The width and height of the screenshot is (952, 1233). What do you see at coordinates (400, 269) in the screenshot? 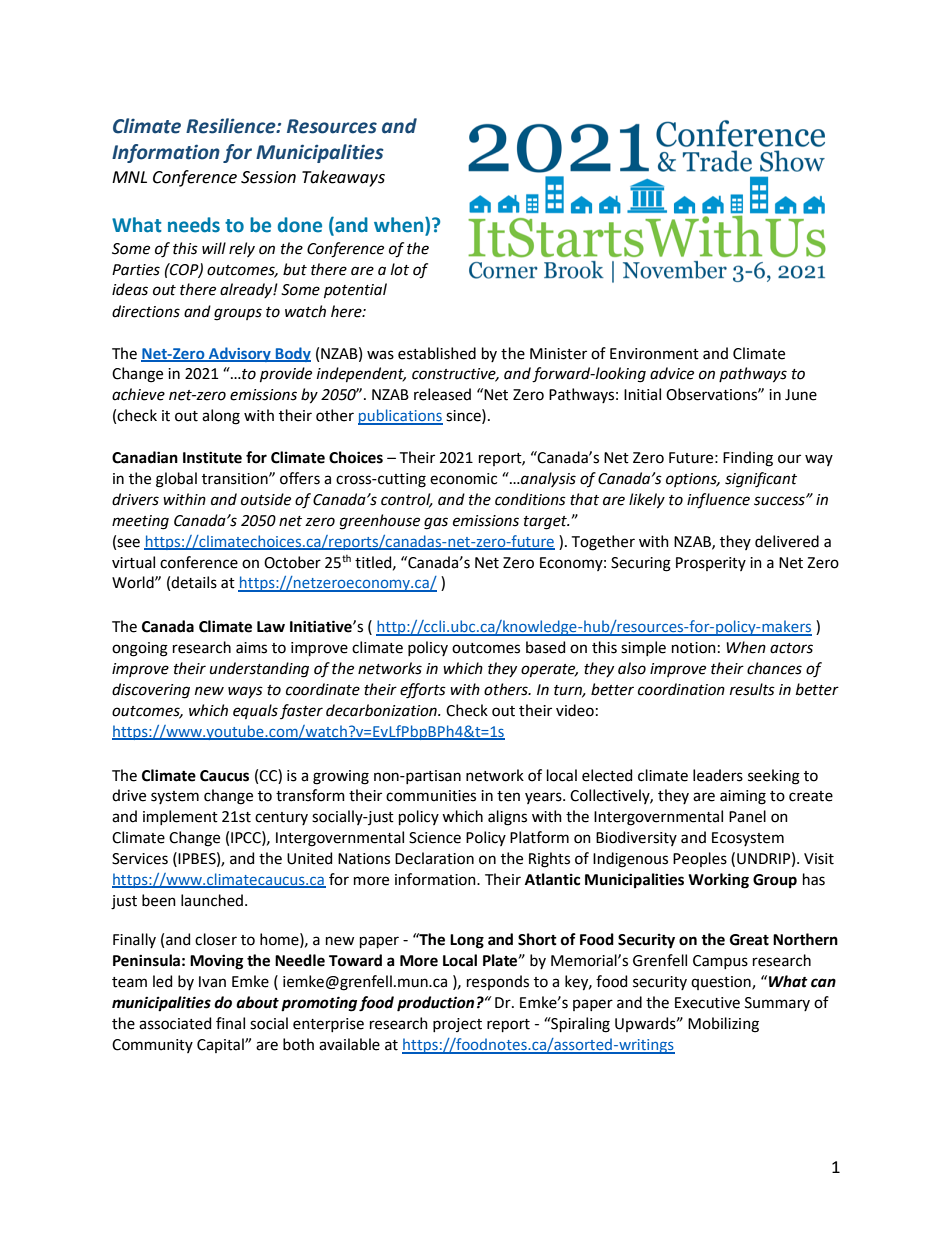
I see `lot` at bounding box center [400, 269].
